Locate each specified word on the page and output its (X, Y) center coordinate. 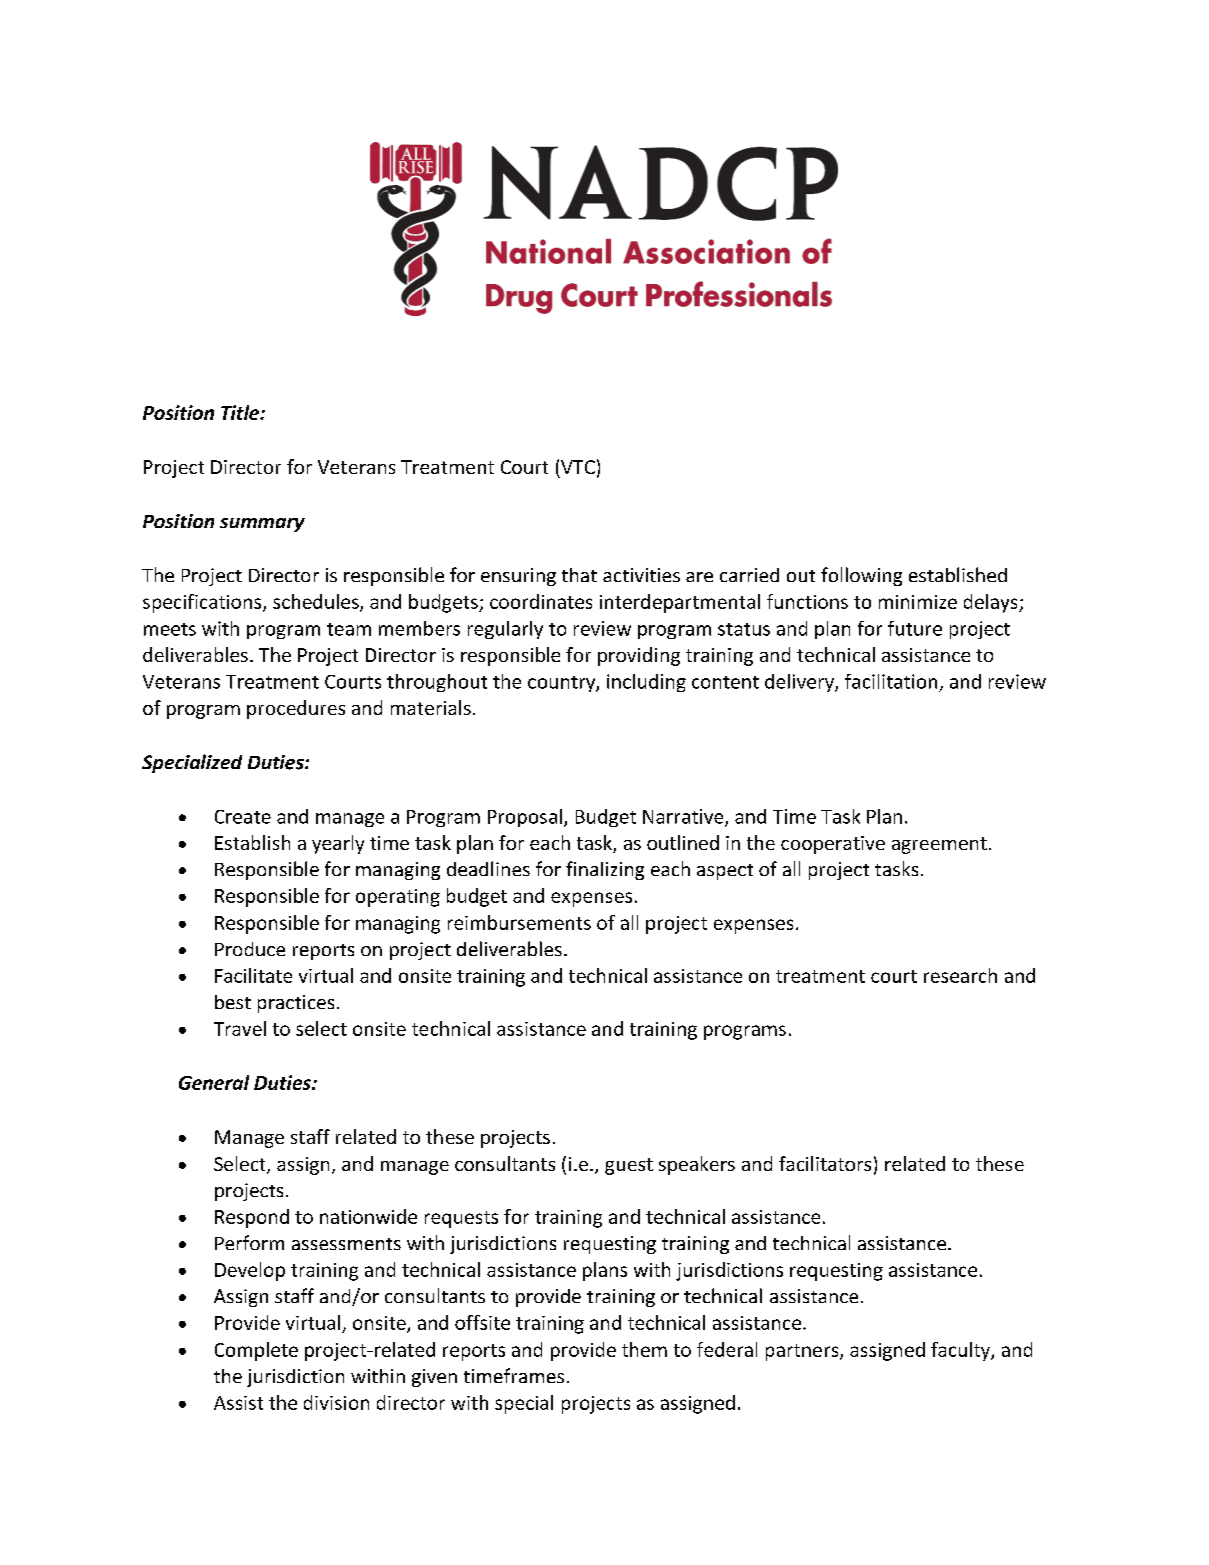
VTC (578, 467)
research (960, 975)
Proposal (525, 818)
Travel (240, 1028)
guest (629, 1166)
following (861, 576)
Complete (256, 1351)
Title (241, 412)
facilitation (891, 681)
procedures (296, 709)
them (644, 1349)
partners (803, 1352)
